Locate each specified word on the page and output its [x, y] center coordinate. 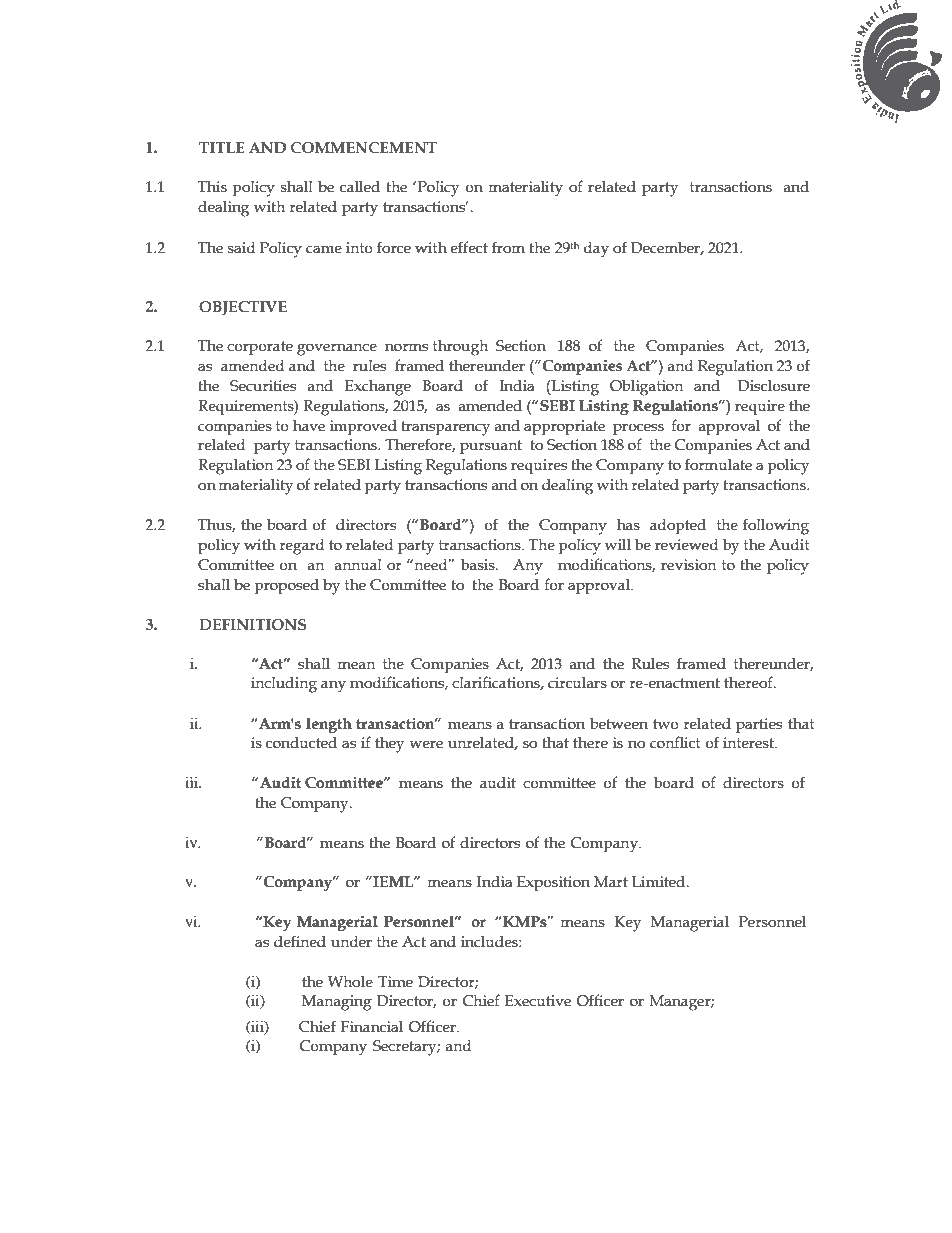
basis [479, 565]
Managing [337, 1003]
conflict [675, 742]
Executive [538, 1001]
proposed [286, 586]
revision [688, 565]
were [426, 744]
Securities [263, 386]
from [508, 247]
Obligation [646, 387]
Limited [660, 881]
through [460, 348]
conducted [301, 742]
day [596, 250]
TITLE [221, 147]
